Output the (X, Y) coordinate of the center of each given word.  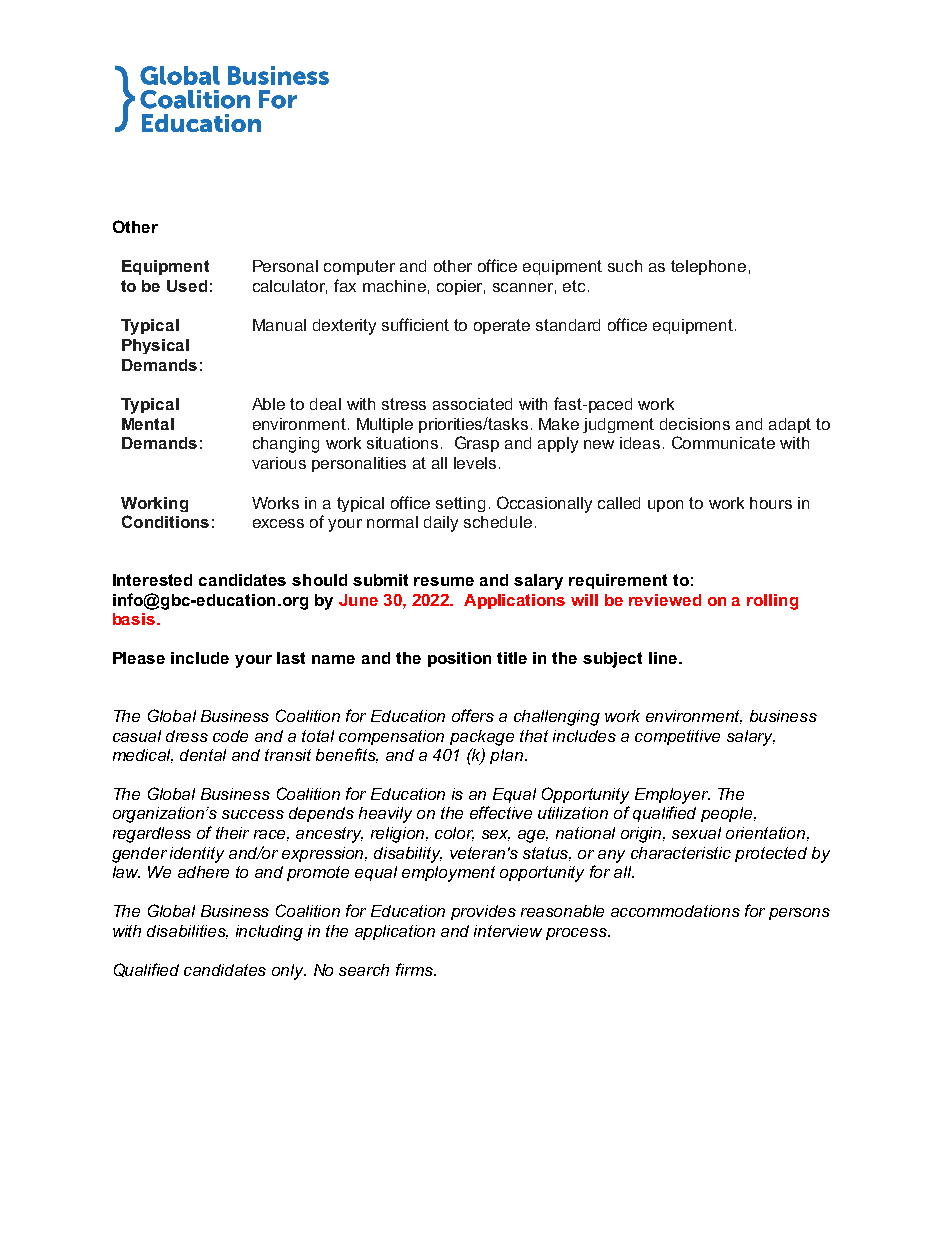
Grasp (477, 444)
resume (444, 581)
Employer (672, 796)
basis (134, 619)
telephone (708, 267)
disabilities (187, 932)
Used (187, 286)
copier (461, 287)
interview (508, 931)
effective (501, 812)
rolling (772, 602)
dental (203, 755)
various (279, 463)
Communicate (723, 442)
